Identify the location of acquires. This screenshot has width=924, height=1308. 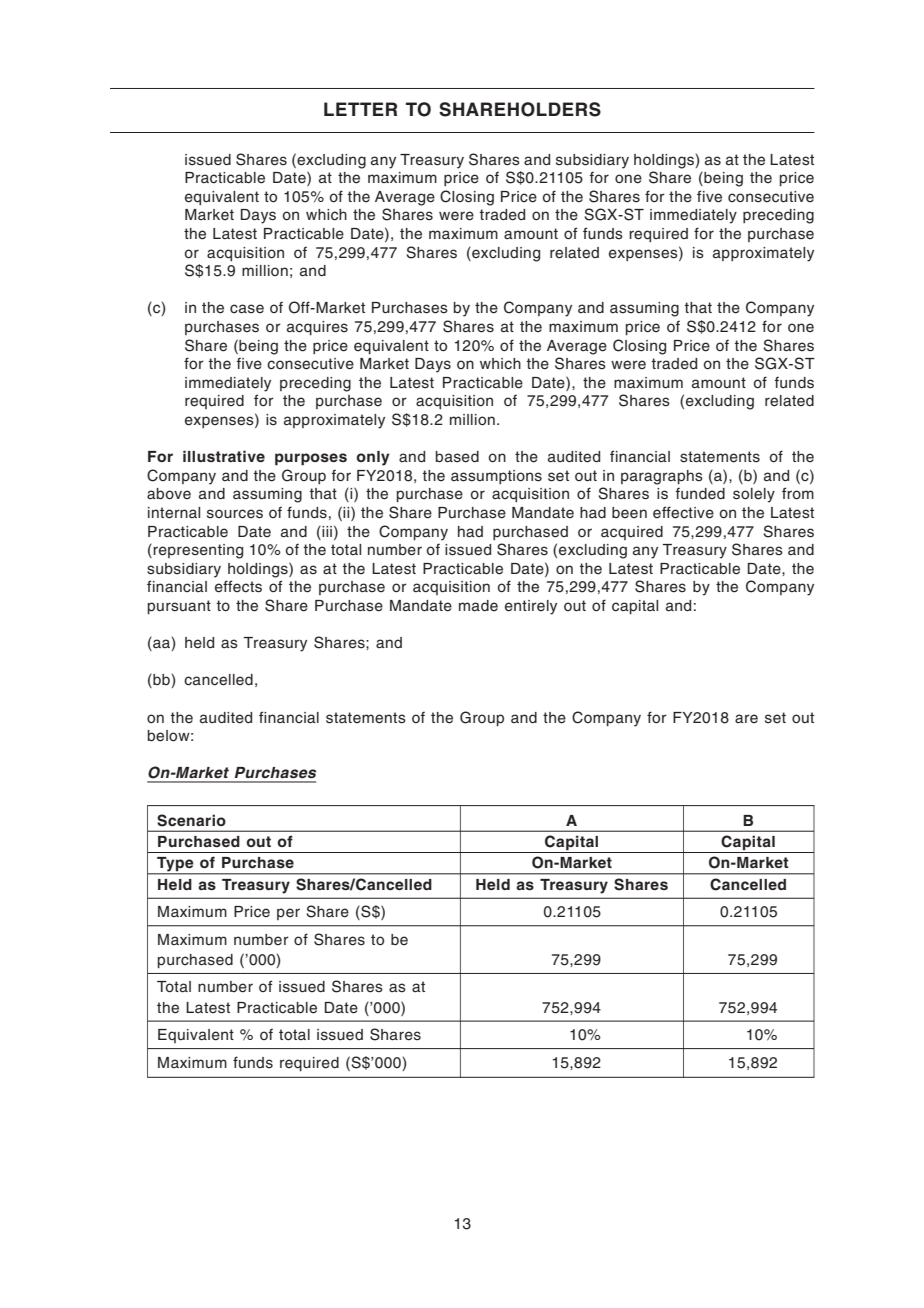
(317, 328).
